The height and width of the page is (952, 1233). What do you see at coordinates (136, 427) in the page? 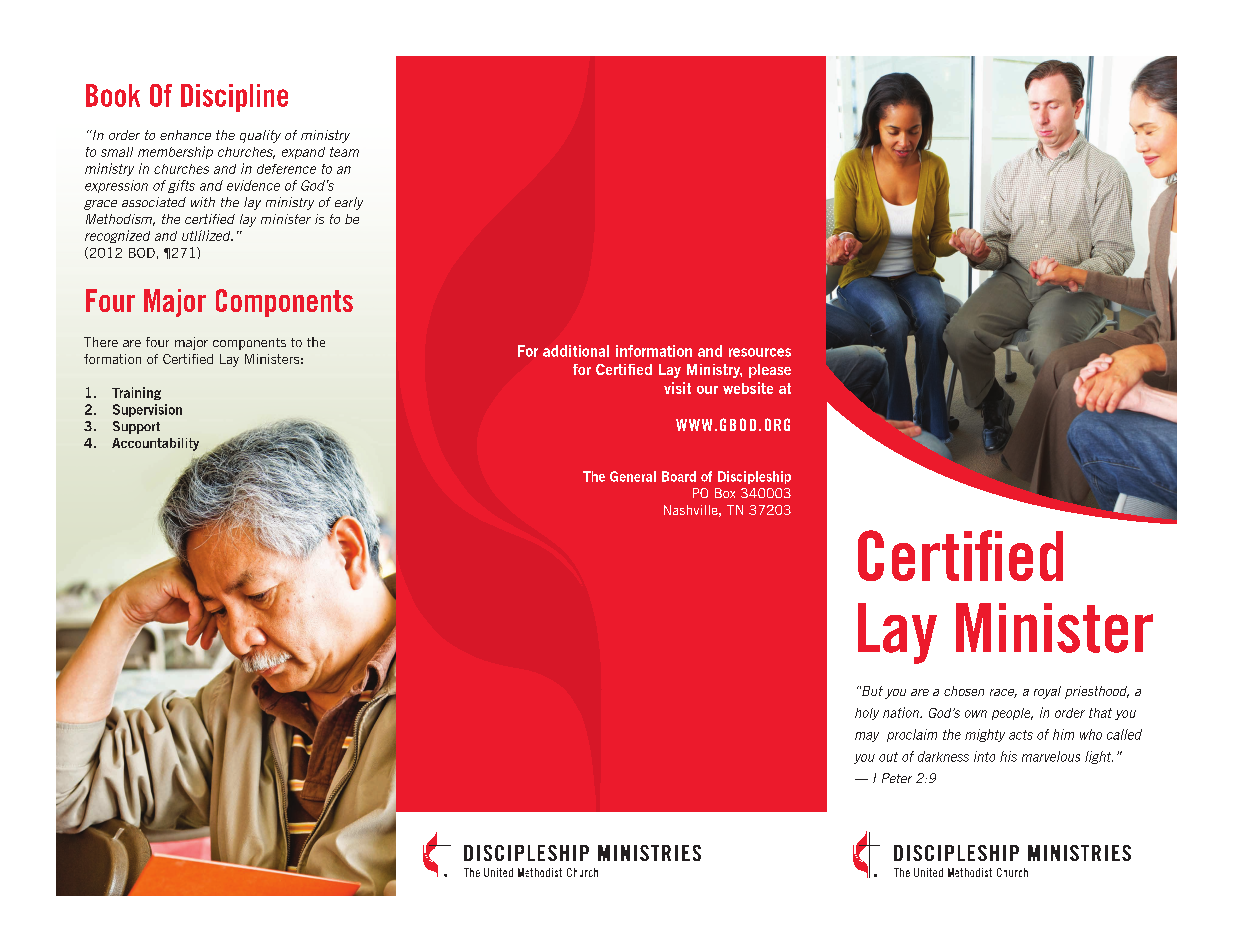
I see `Support` at bounding box center [136, 427].
